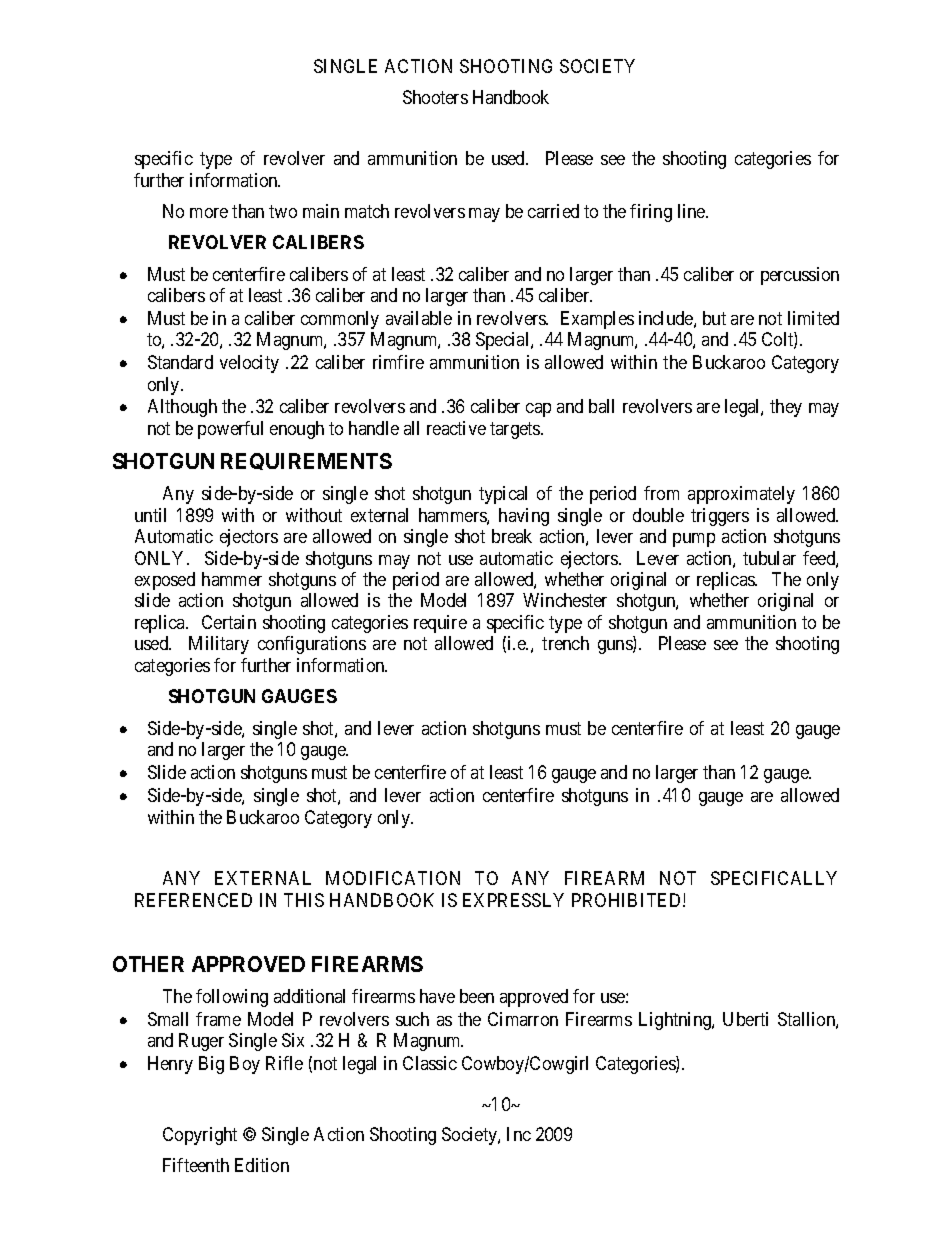  I want to click on Shooters, so click(435, 97).
